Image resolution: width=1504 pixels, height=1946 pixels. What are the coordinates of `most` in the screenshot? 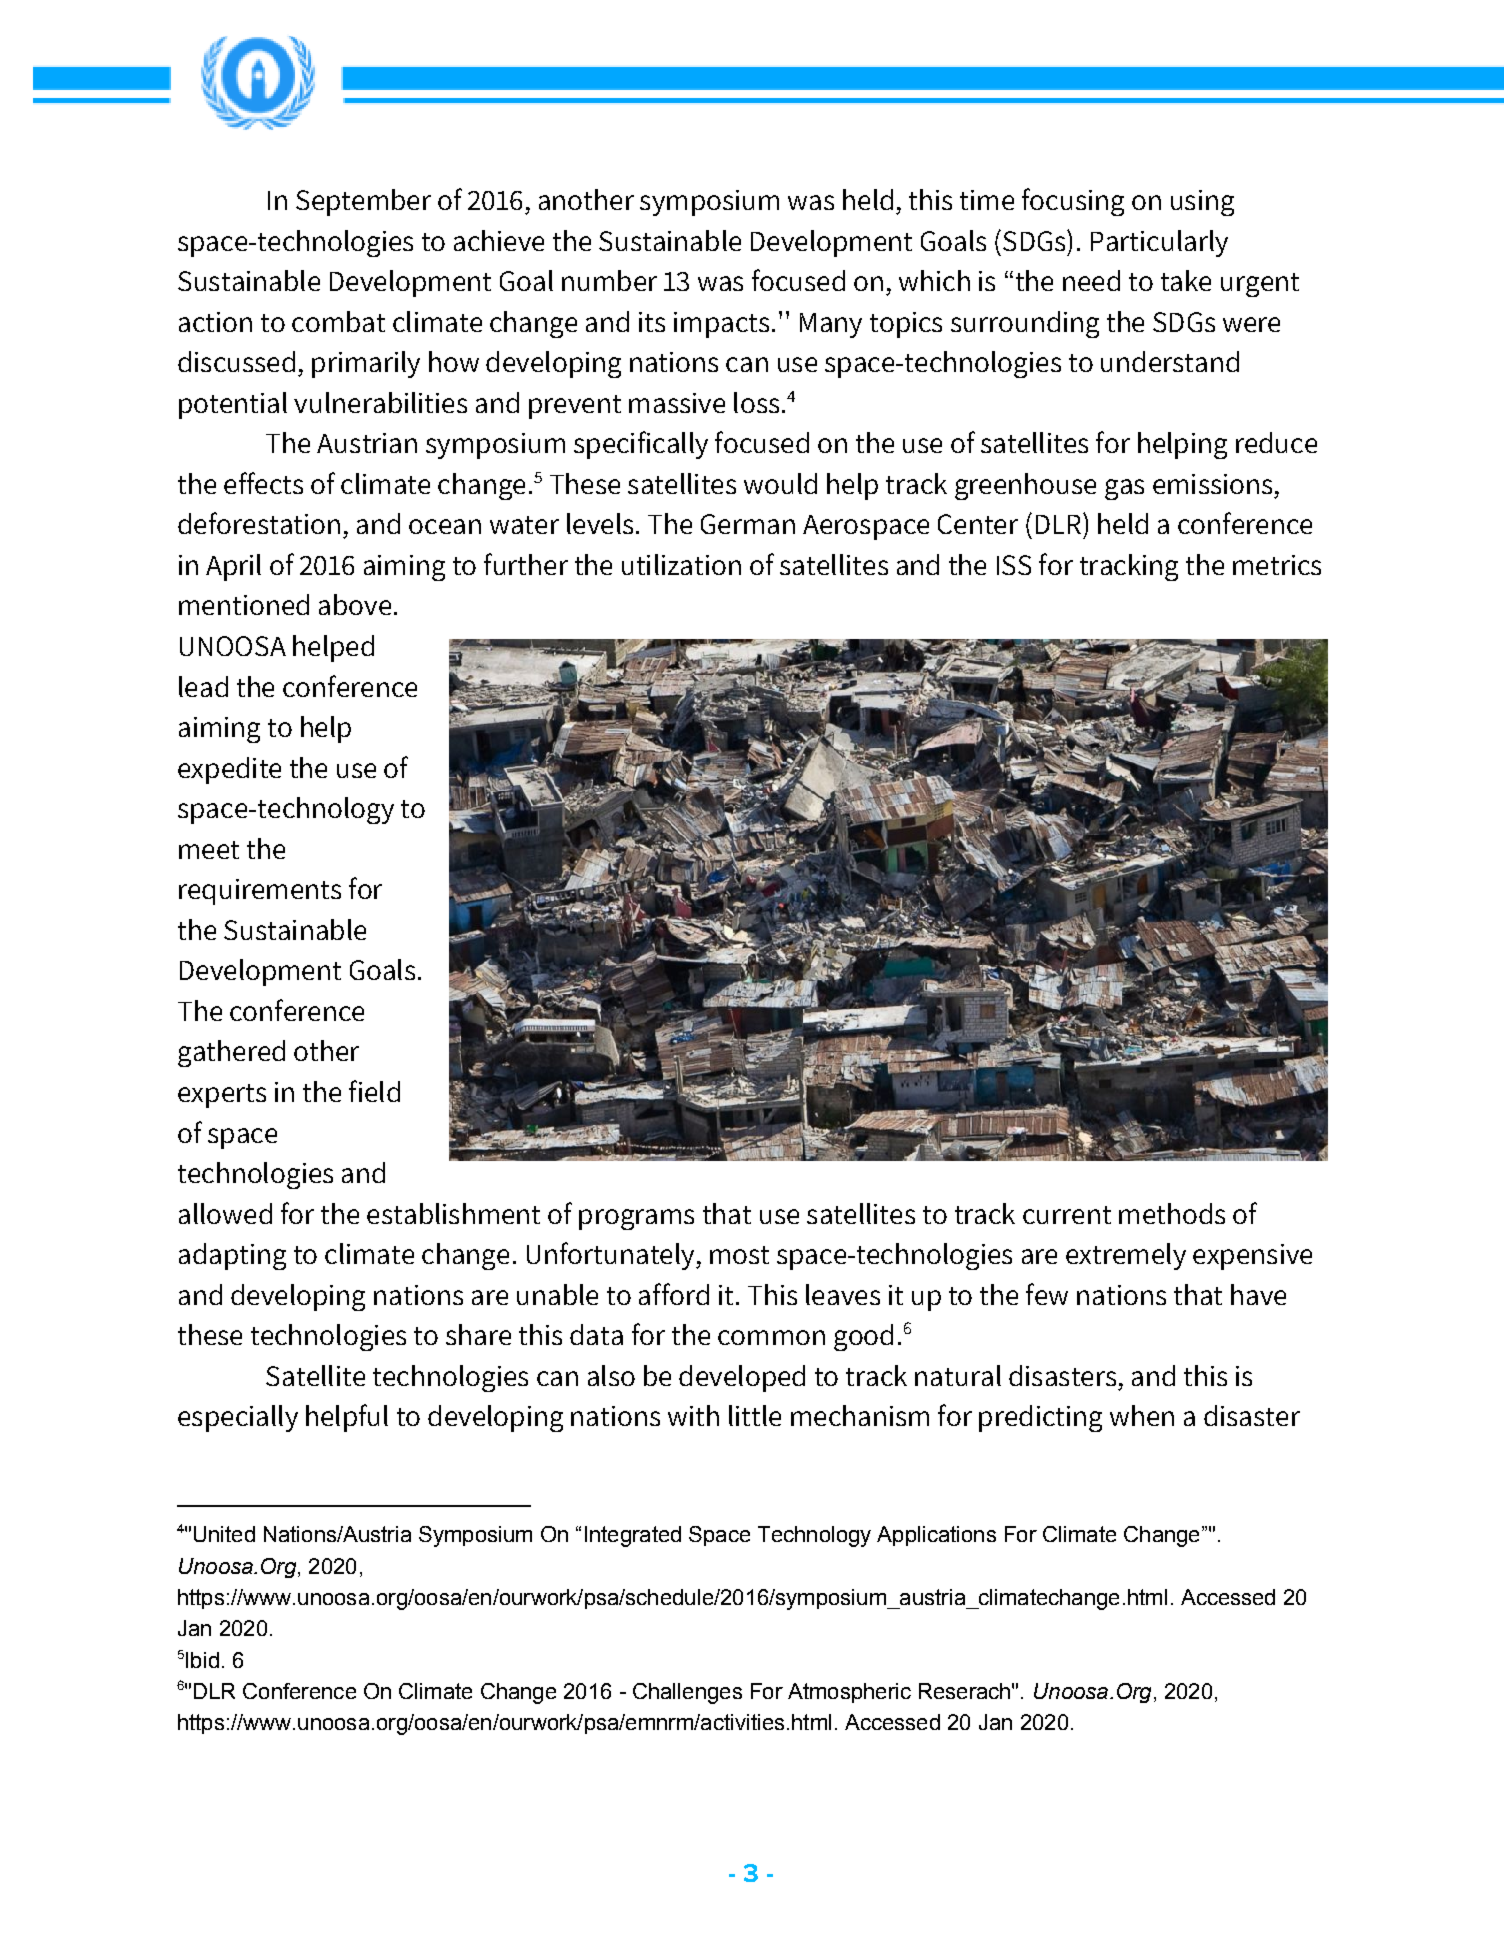 It's located at (739, 1255).
